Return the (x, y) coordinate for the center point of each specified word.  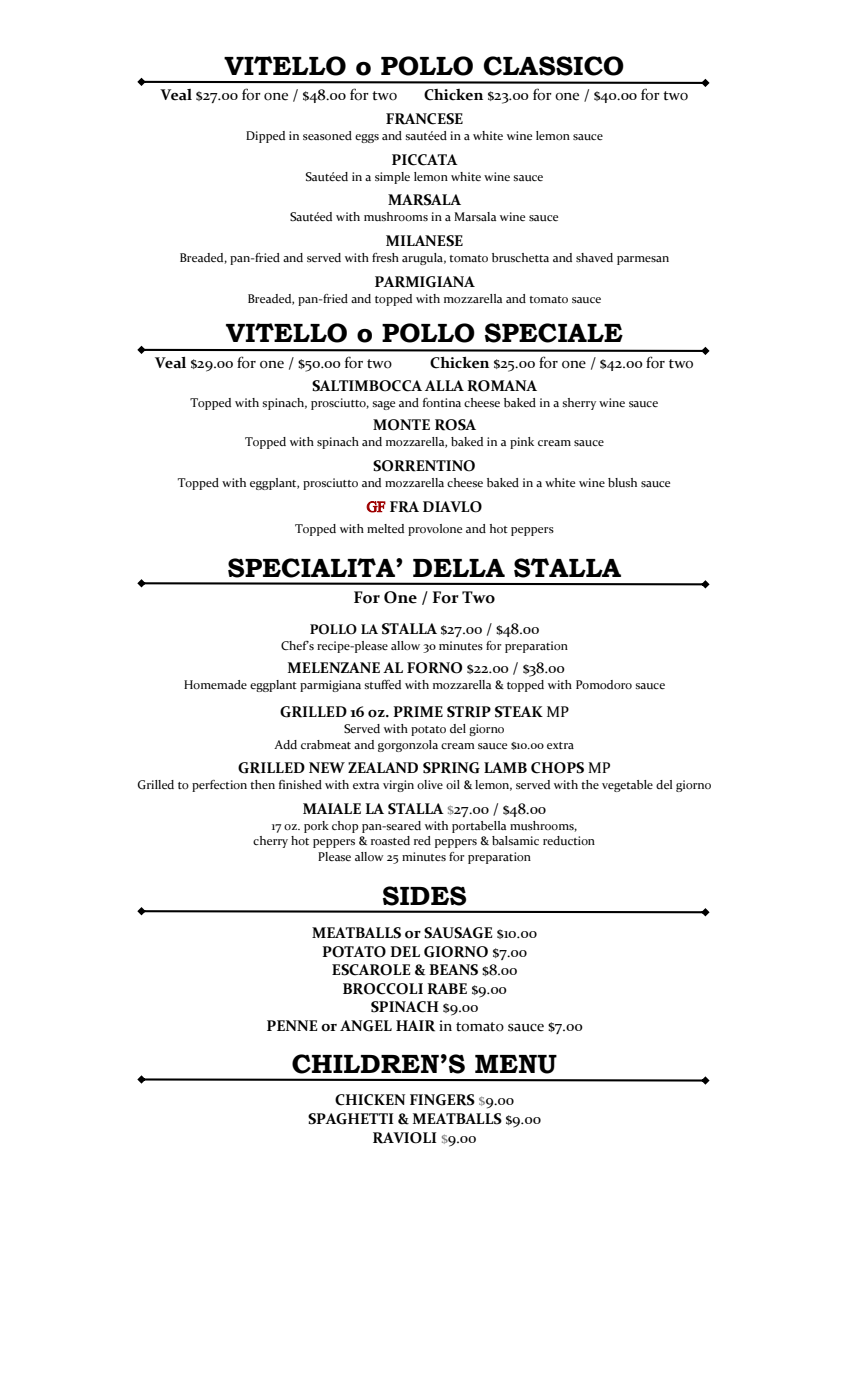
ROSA (455, 425)
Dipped (265, 137)
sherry (579, 404)
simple (392, 178)
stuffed (382, 685)
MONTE (401, 425)
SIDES (424, 896)
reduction (569, 841)
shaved (594, 257)
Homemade (215, 685)
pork (316, 827)
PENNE (292, 1025)
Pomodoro (604, 685)
